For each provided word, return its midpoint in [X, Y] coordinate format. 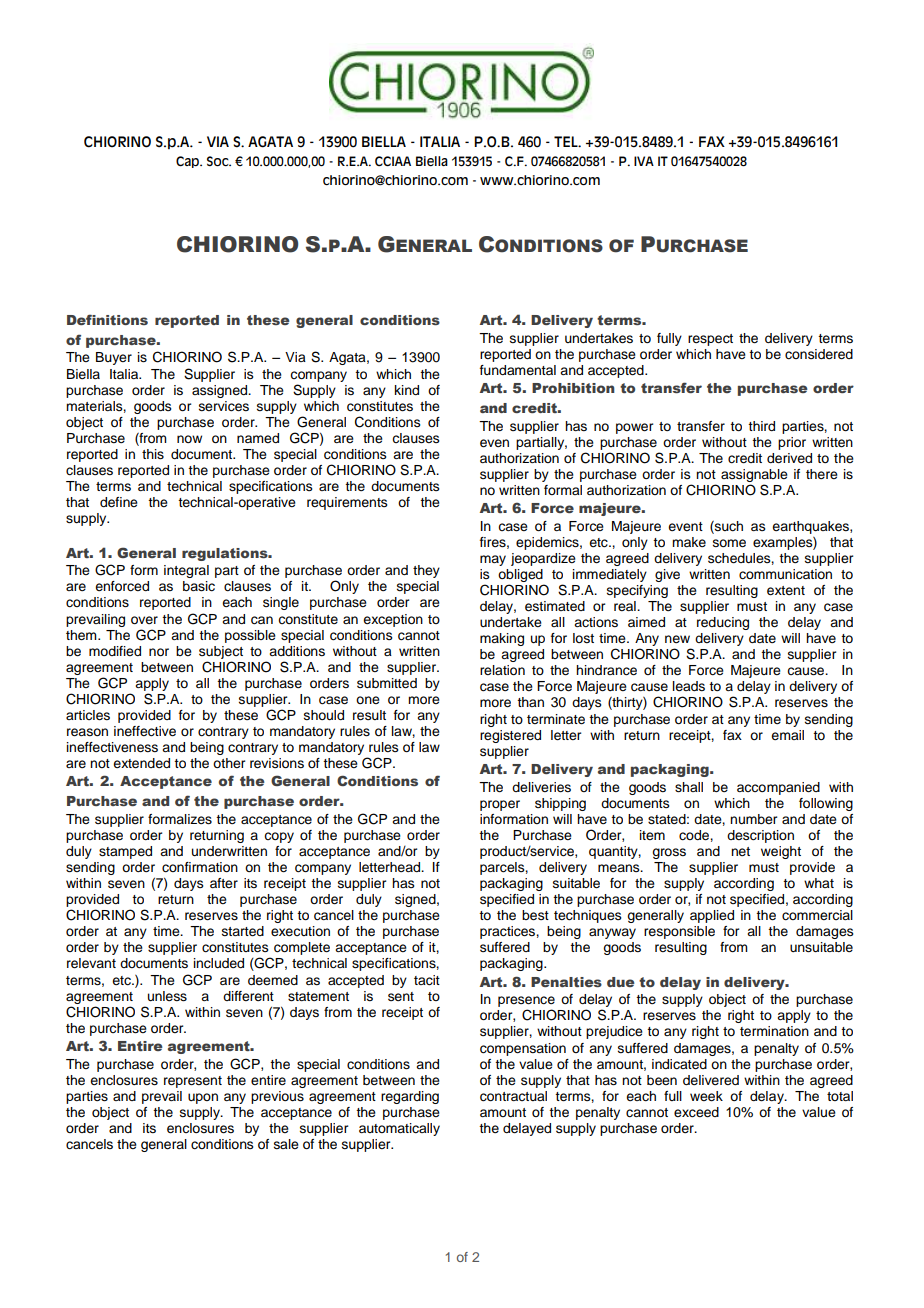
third [761, 426]
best [535, 915]
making [502, 639]
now [189, 439]
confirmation [200, 867]
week [706, 1096]
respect [710, 340]
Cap [189, 162]
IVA [644, 161]
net [740, 851]
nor [159, 652]
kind [407, 390]
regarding [410, 1097]
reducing [723, 623]
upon [203, 1098]
